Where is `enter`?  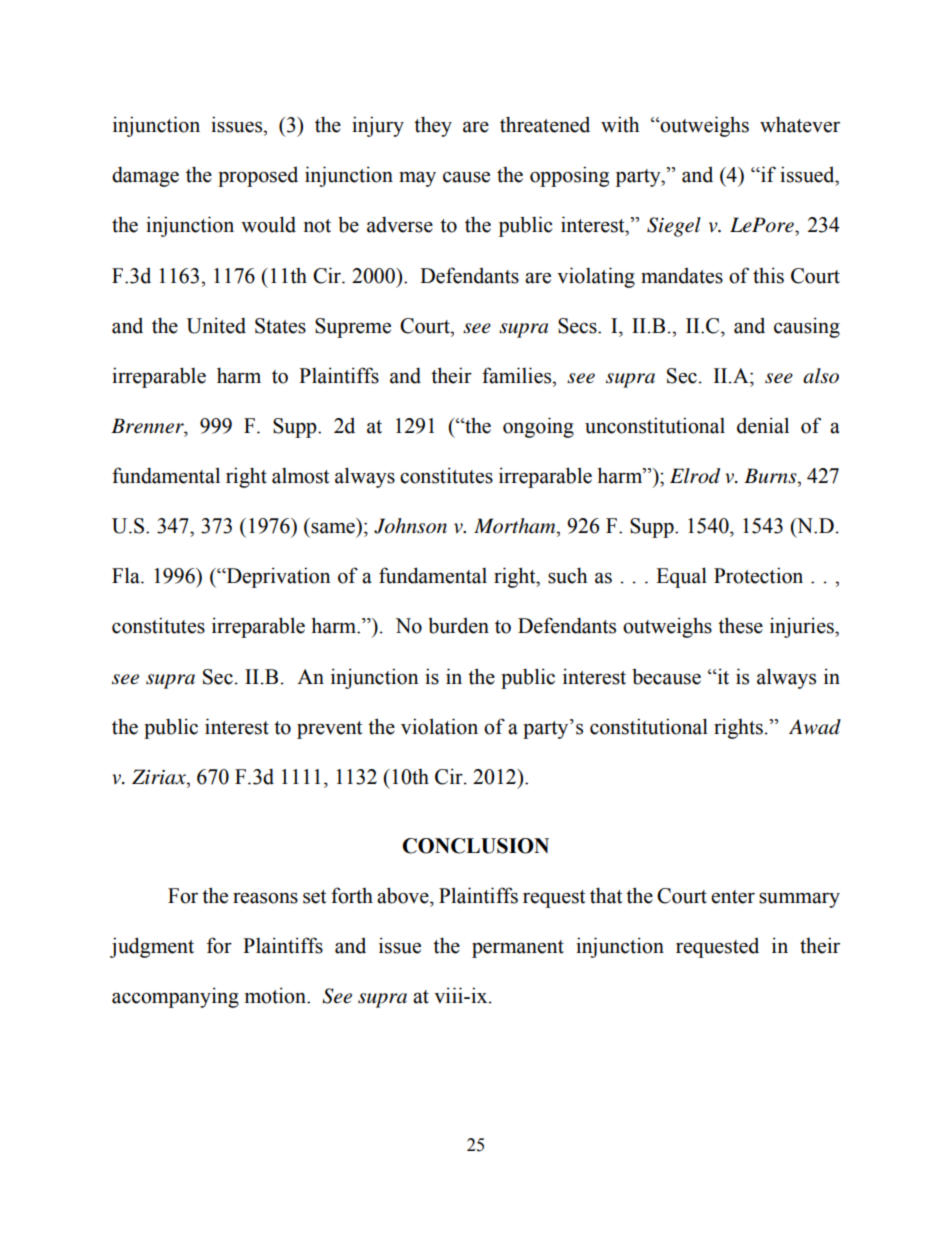 enter is located at coordinates (733, 897).
